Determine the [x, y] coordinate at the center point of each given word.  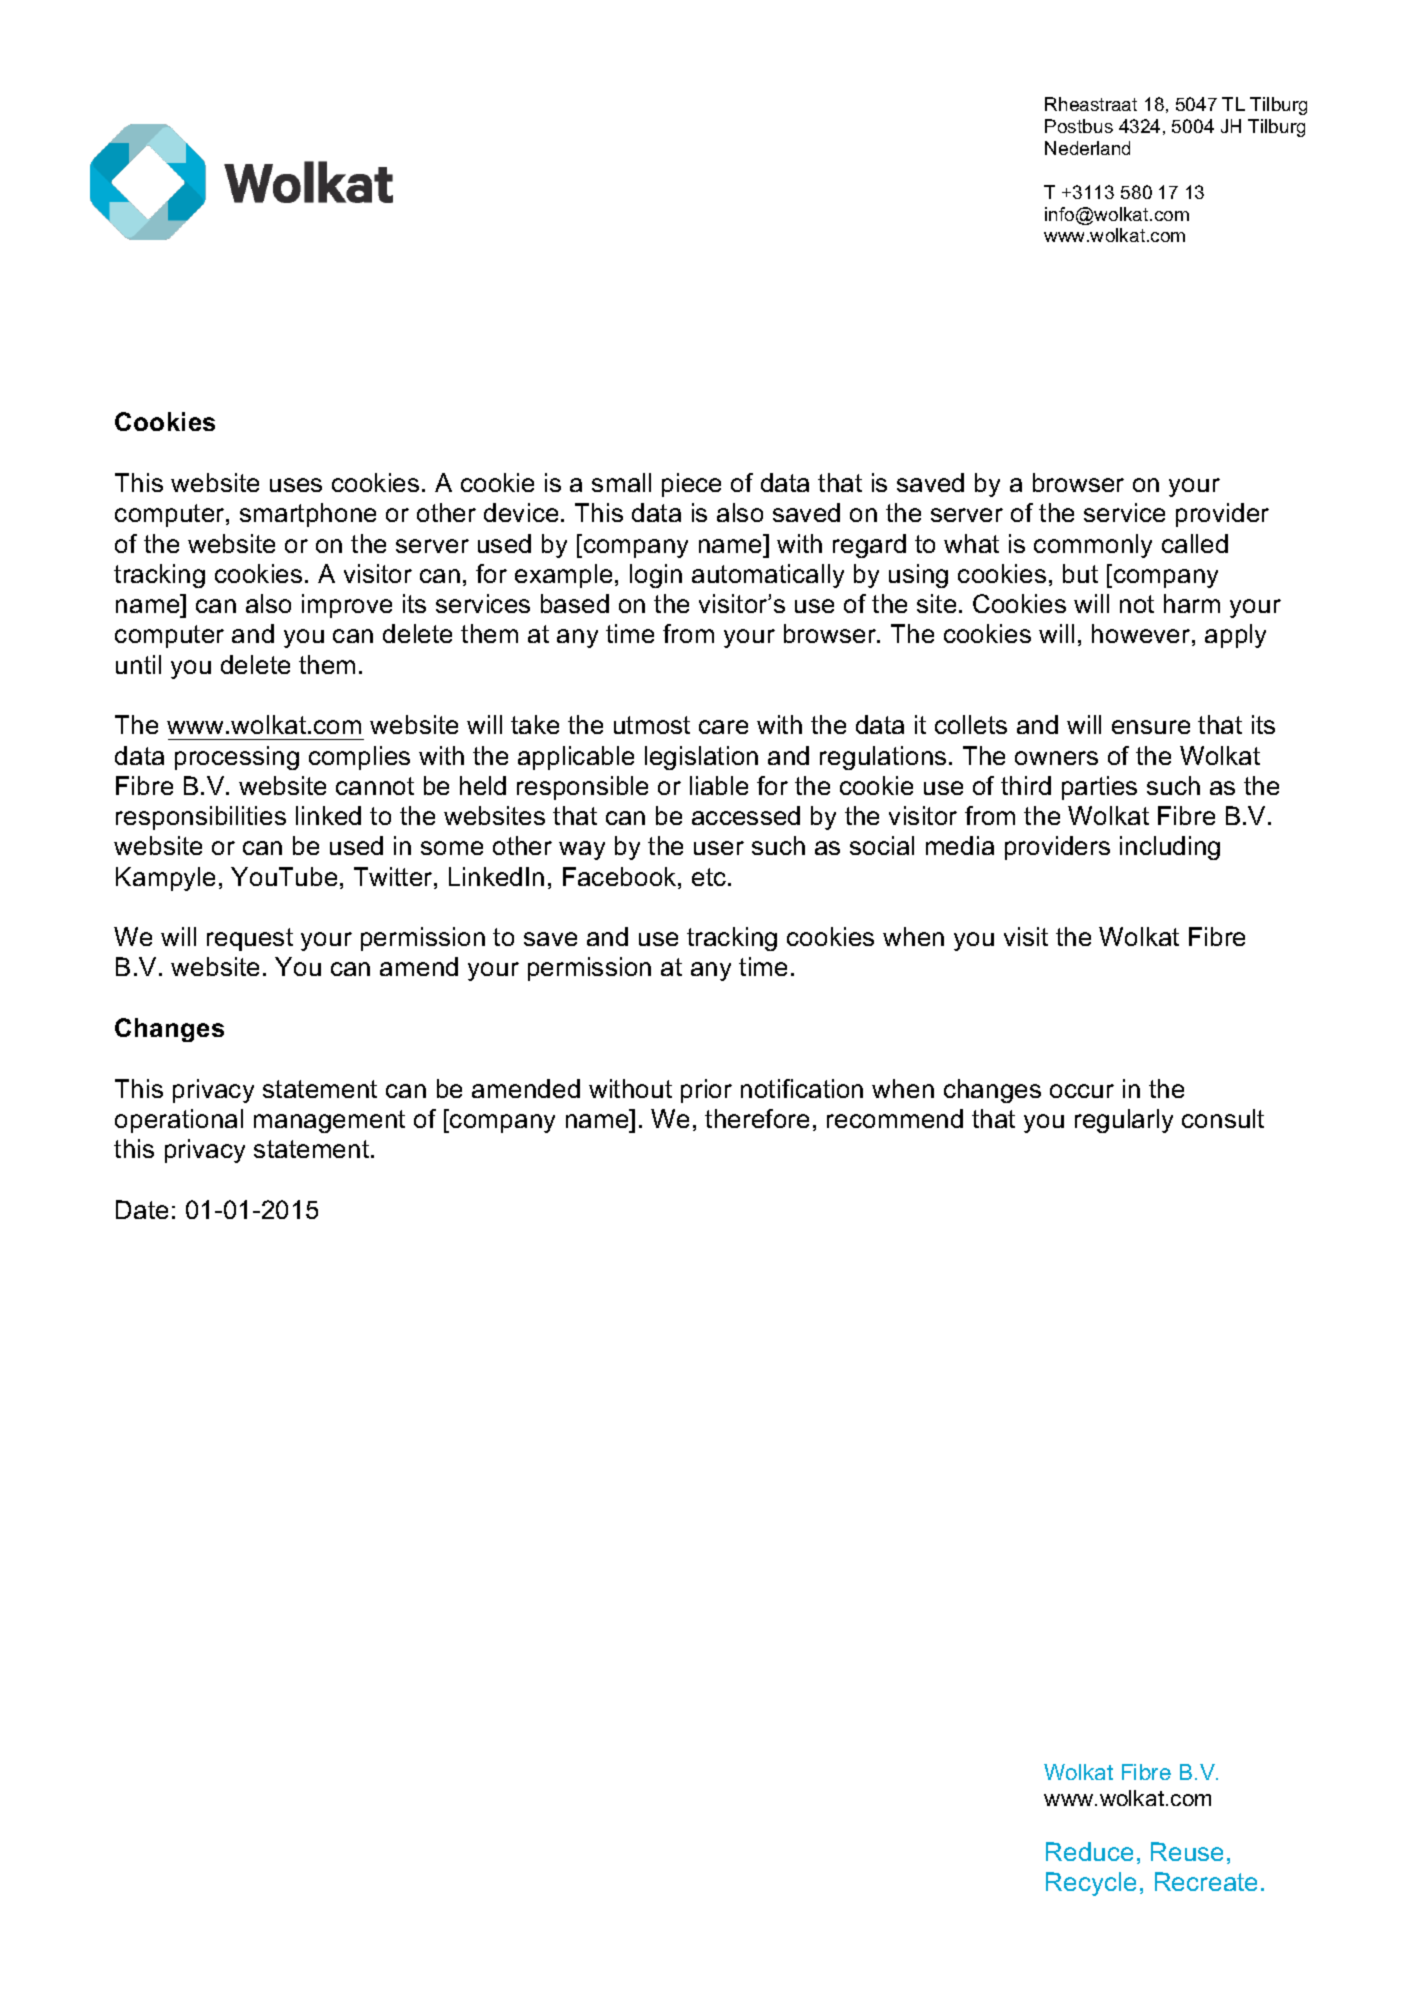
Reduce [1089, 1851]
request [250, 939]
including [1170, 848]
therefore [757, 1118]
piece [691, 485]
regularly [1124, 1121]
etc [710, 877]
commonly [1093, 546]
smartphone [308, 515]
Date [142, 1209]
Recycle [1091, 1884]
